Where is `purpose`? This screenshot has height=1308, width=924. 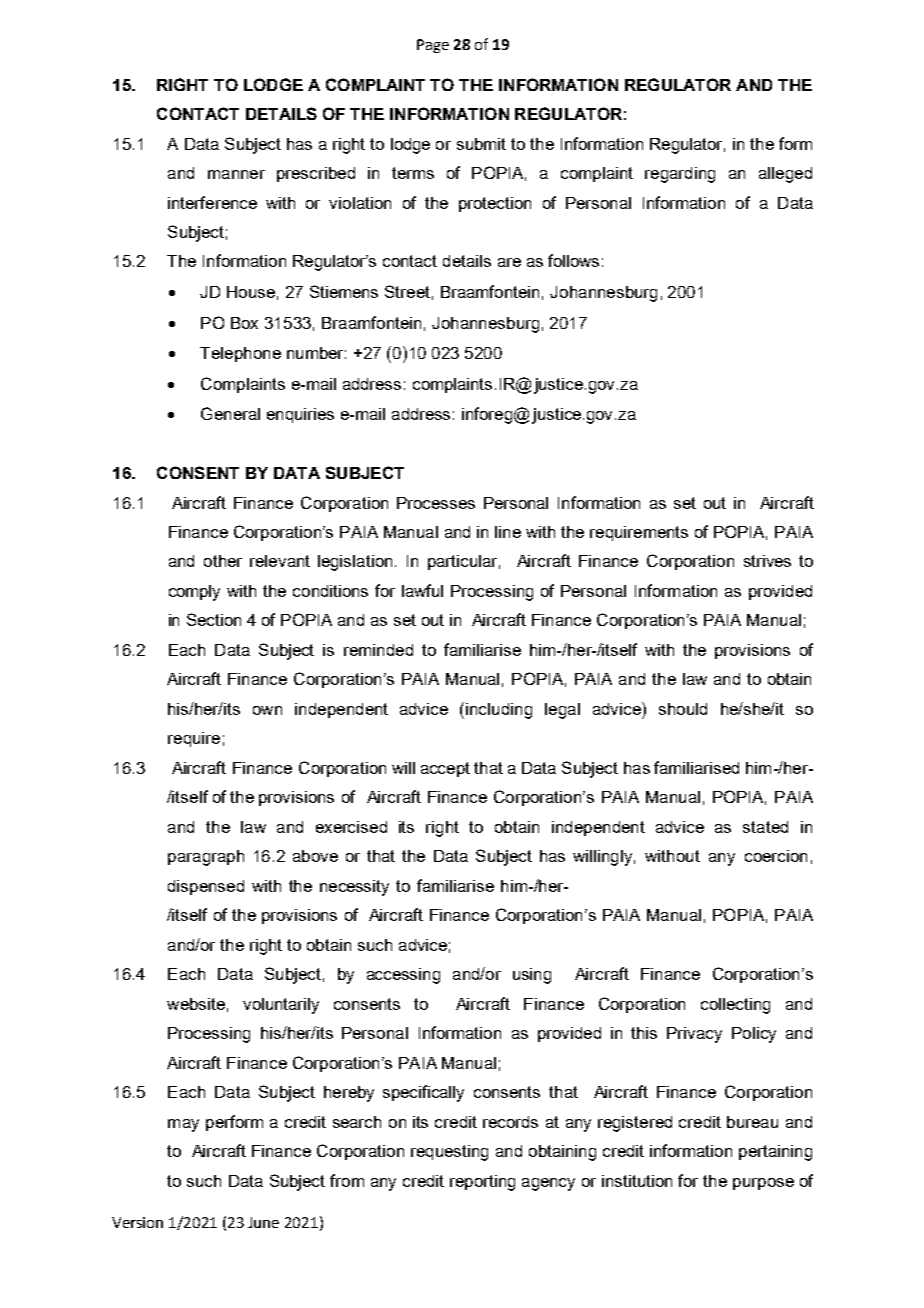 purpose is located at coordinates (763, 1184).
